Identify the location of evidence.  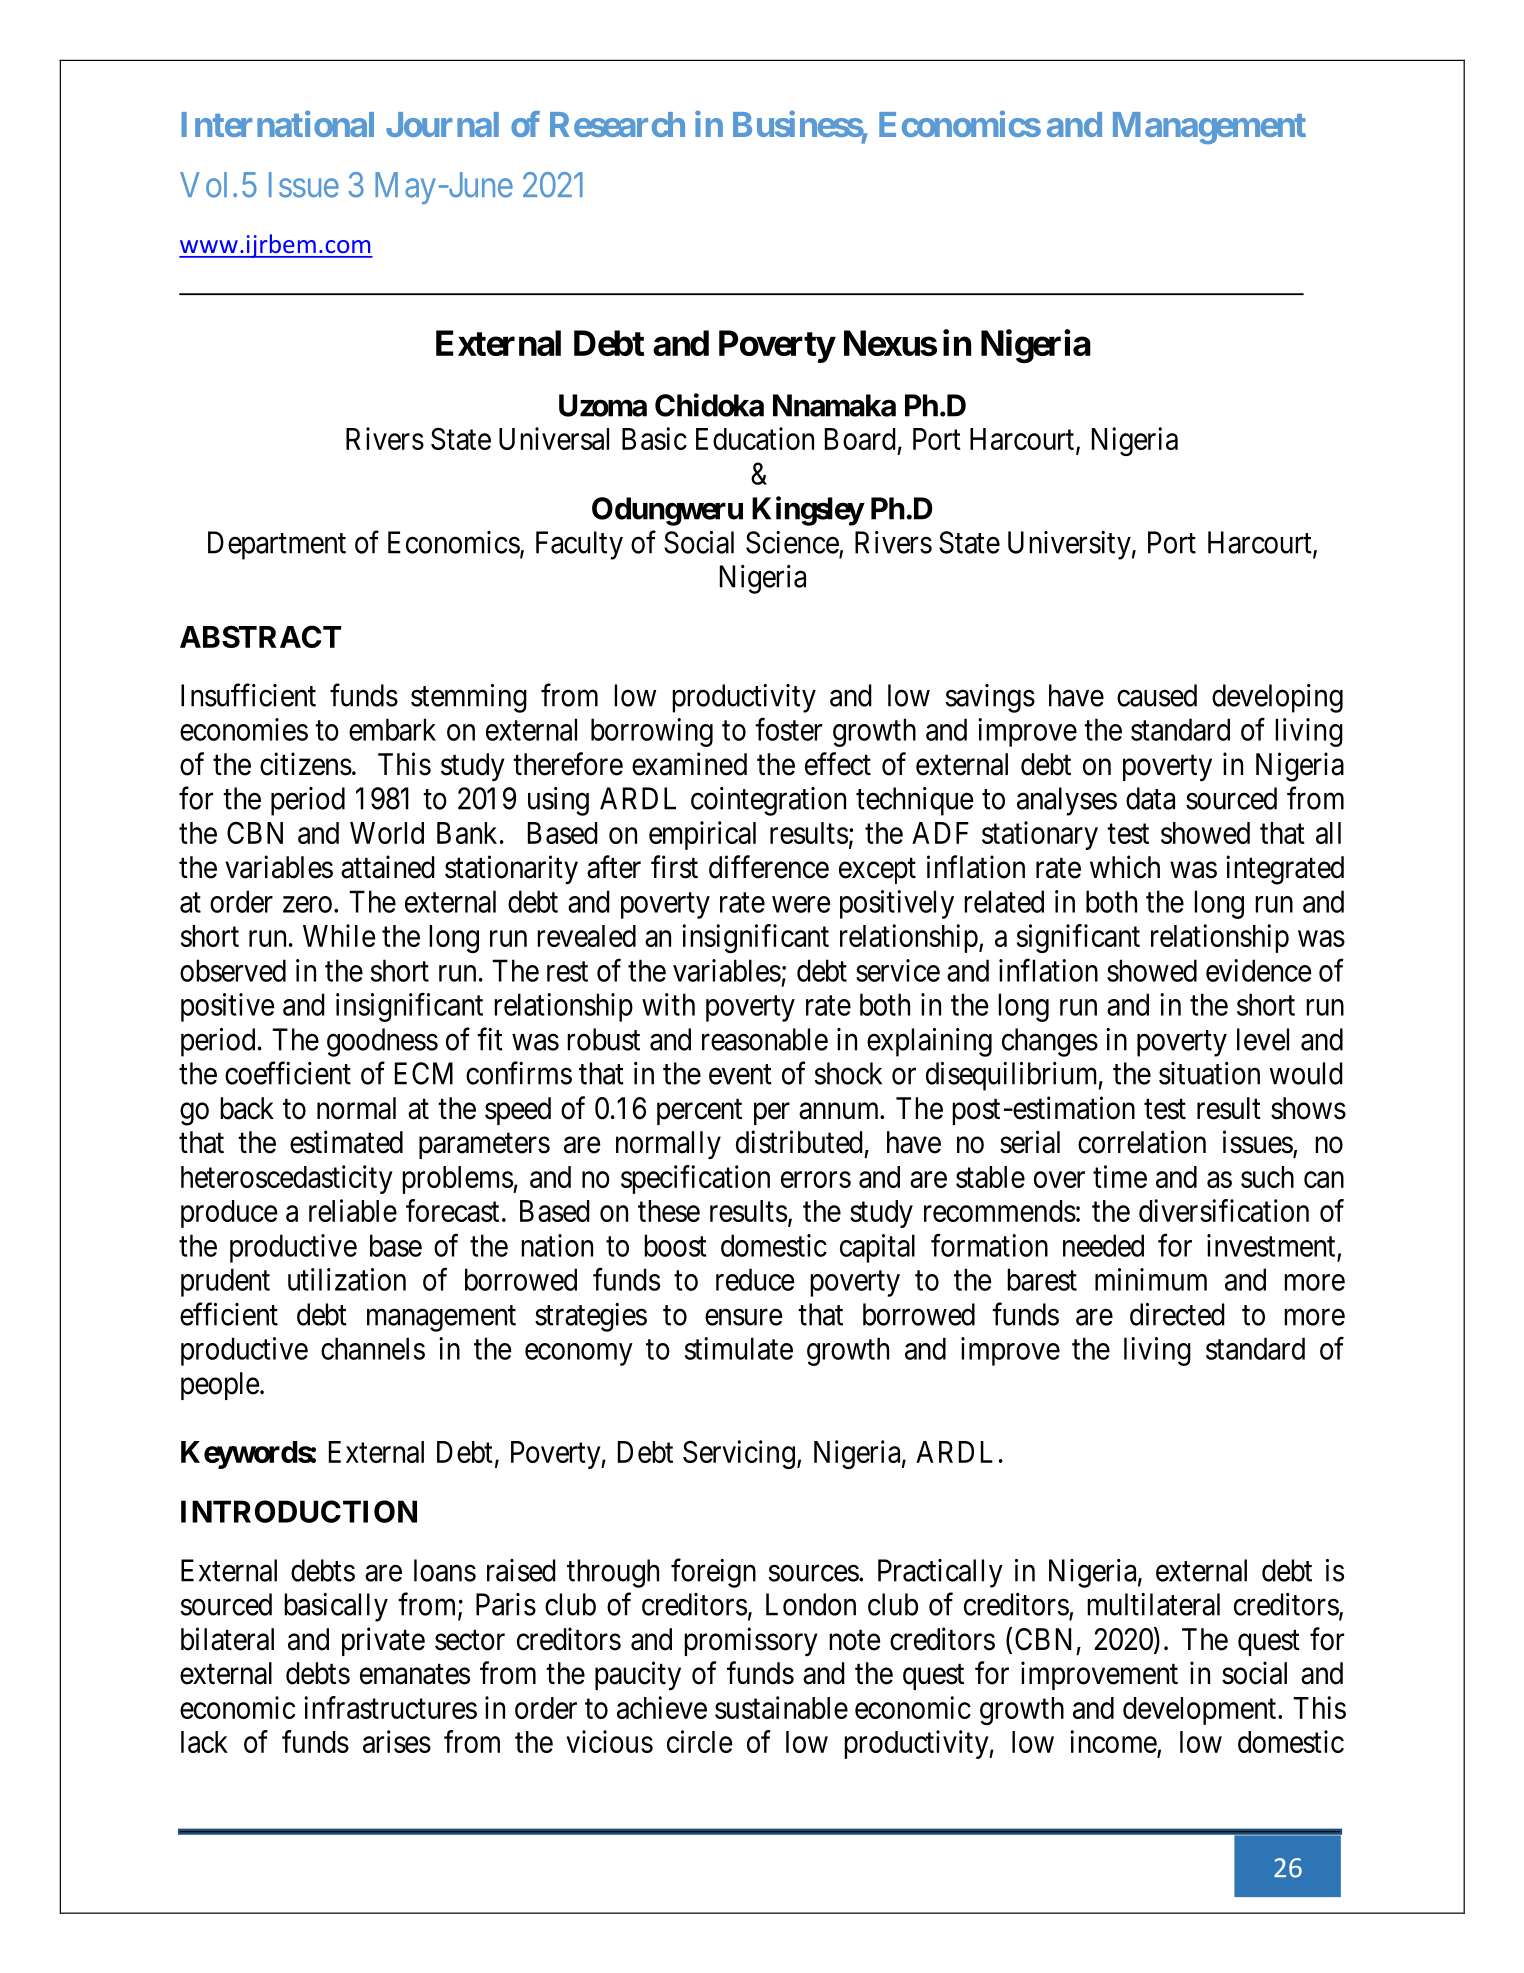
(1258, 970).
